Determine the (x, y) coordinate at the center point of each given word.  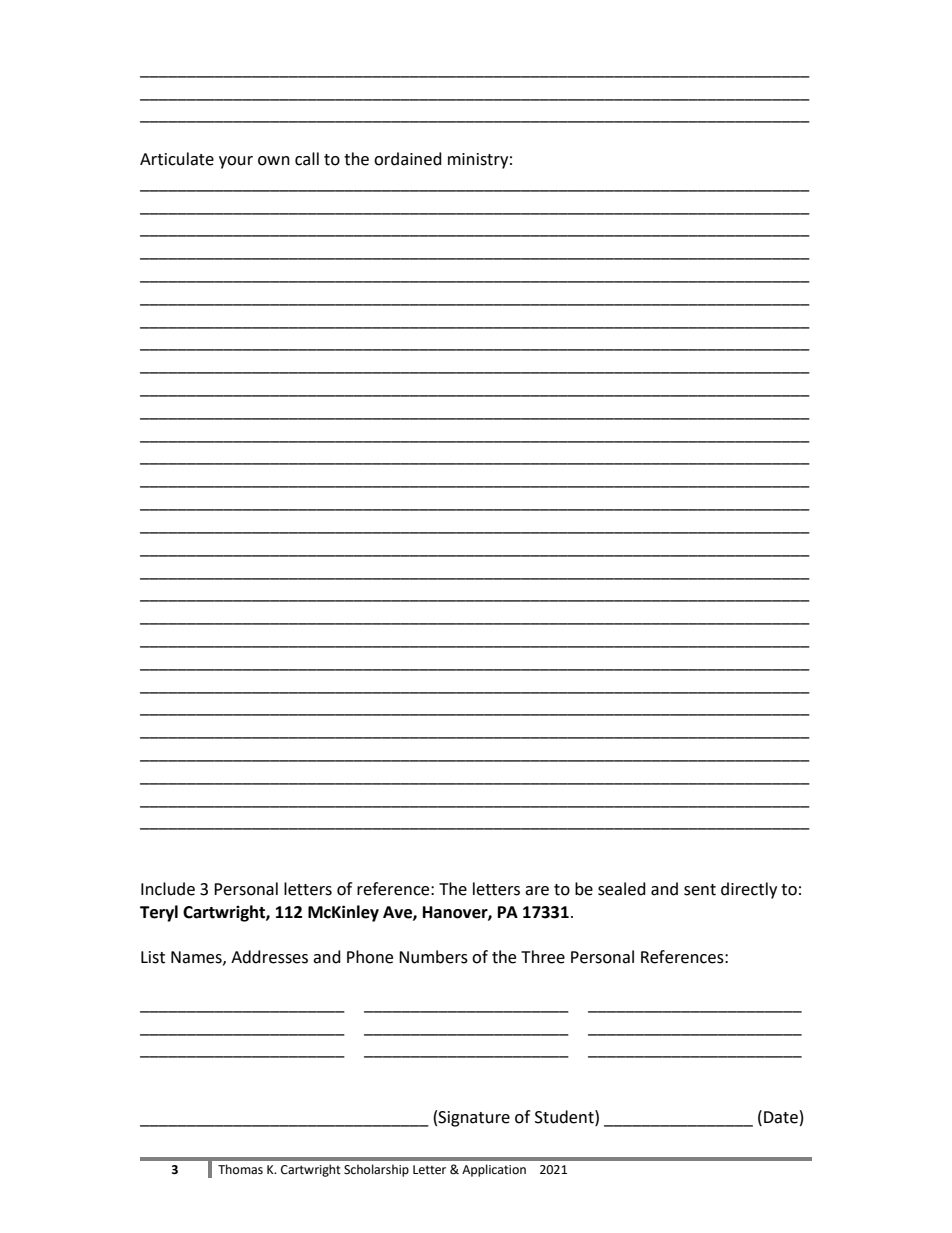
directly (749, 890)
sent (700, 890)
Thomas (240, 1169)
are (537, 891)
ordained (408, 159)
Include (168, 889)
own (274, 161)
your (236, 162)
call (307, 159)
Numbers (433, 957)
